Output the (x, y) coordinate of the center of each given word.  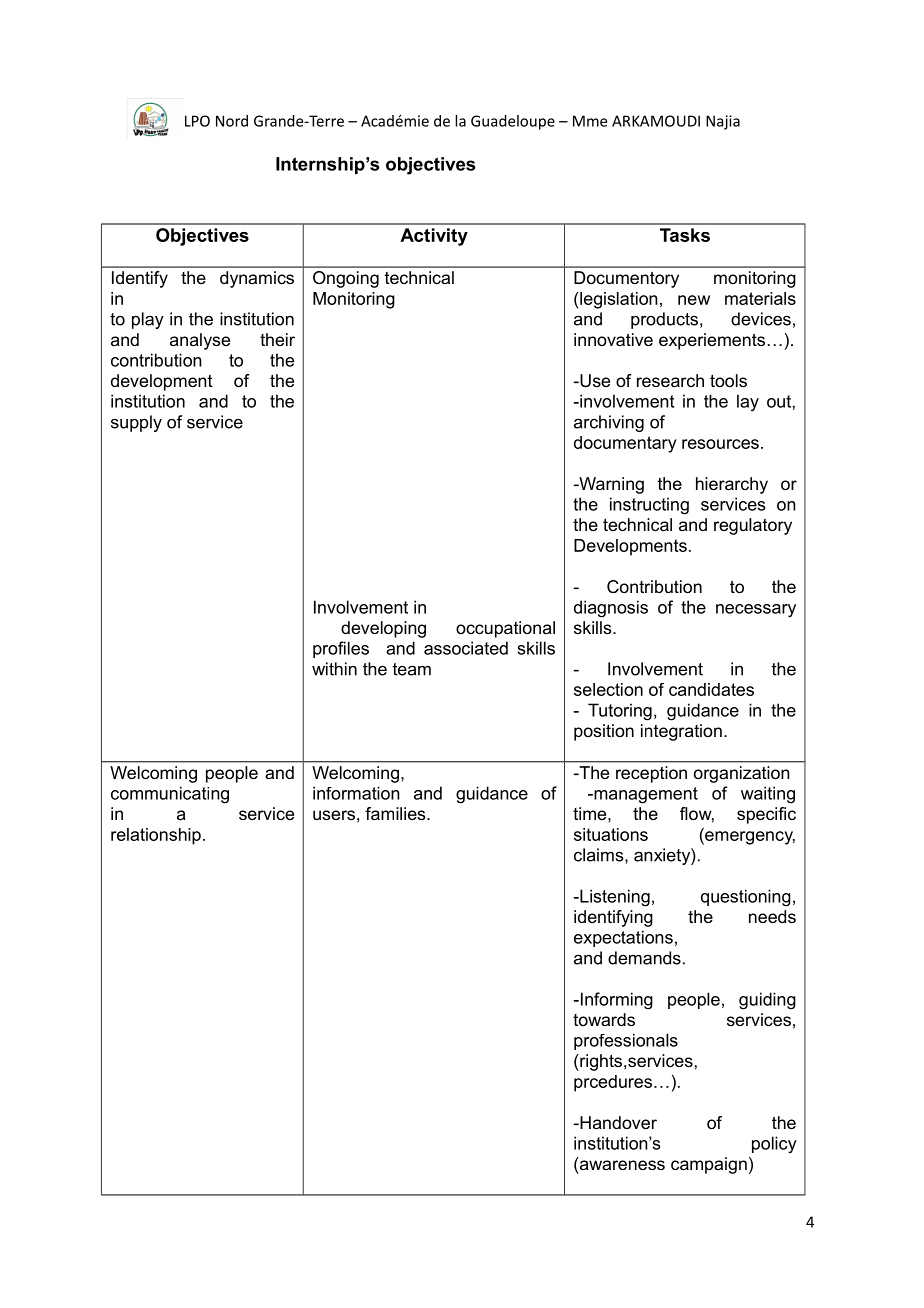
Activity (434, 237)
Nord (232, 121)
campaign (709, 1165)
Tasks (685, 235)
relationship (156, 836)
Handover (617, 1122)
